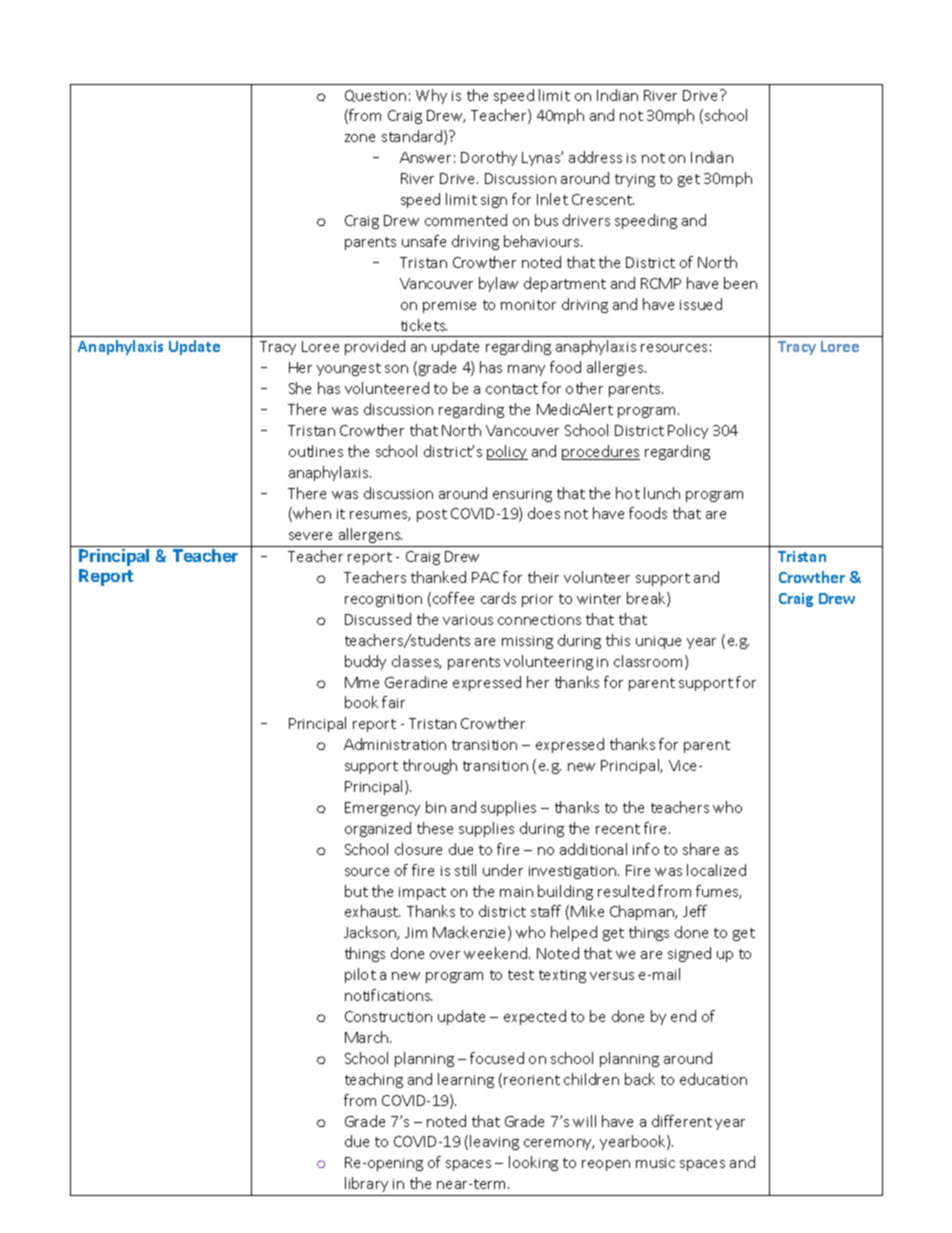 The height and width of the document is (1233, 952). I want to click on different, so click(682, 1121).
